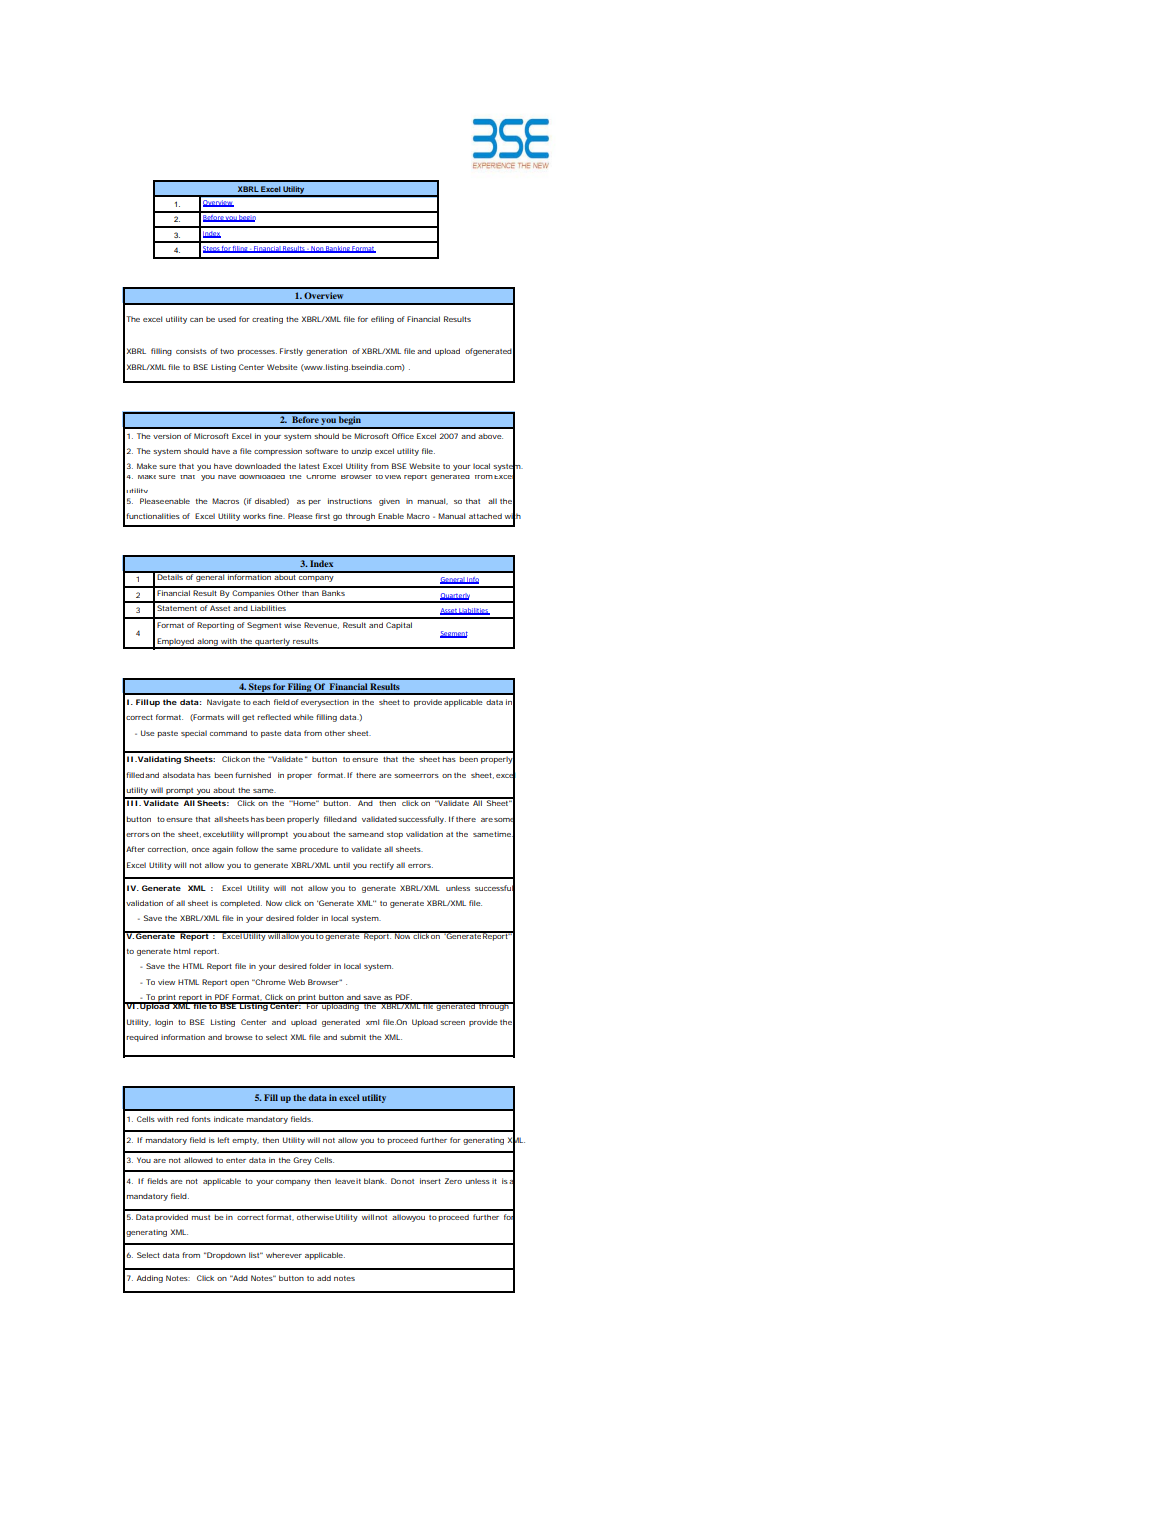  What do you see at coordinates (201, 1217) in the image?
I see `must` at bounding box center [201, 1217].
